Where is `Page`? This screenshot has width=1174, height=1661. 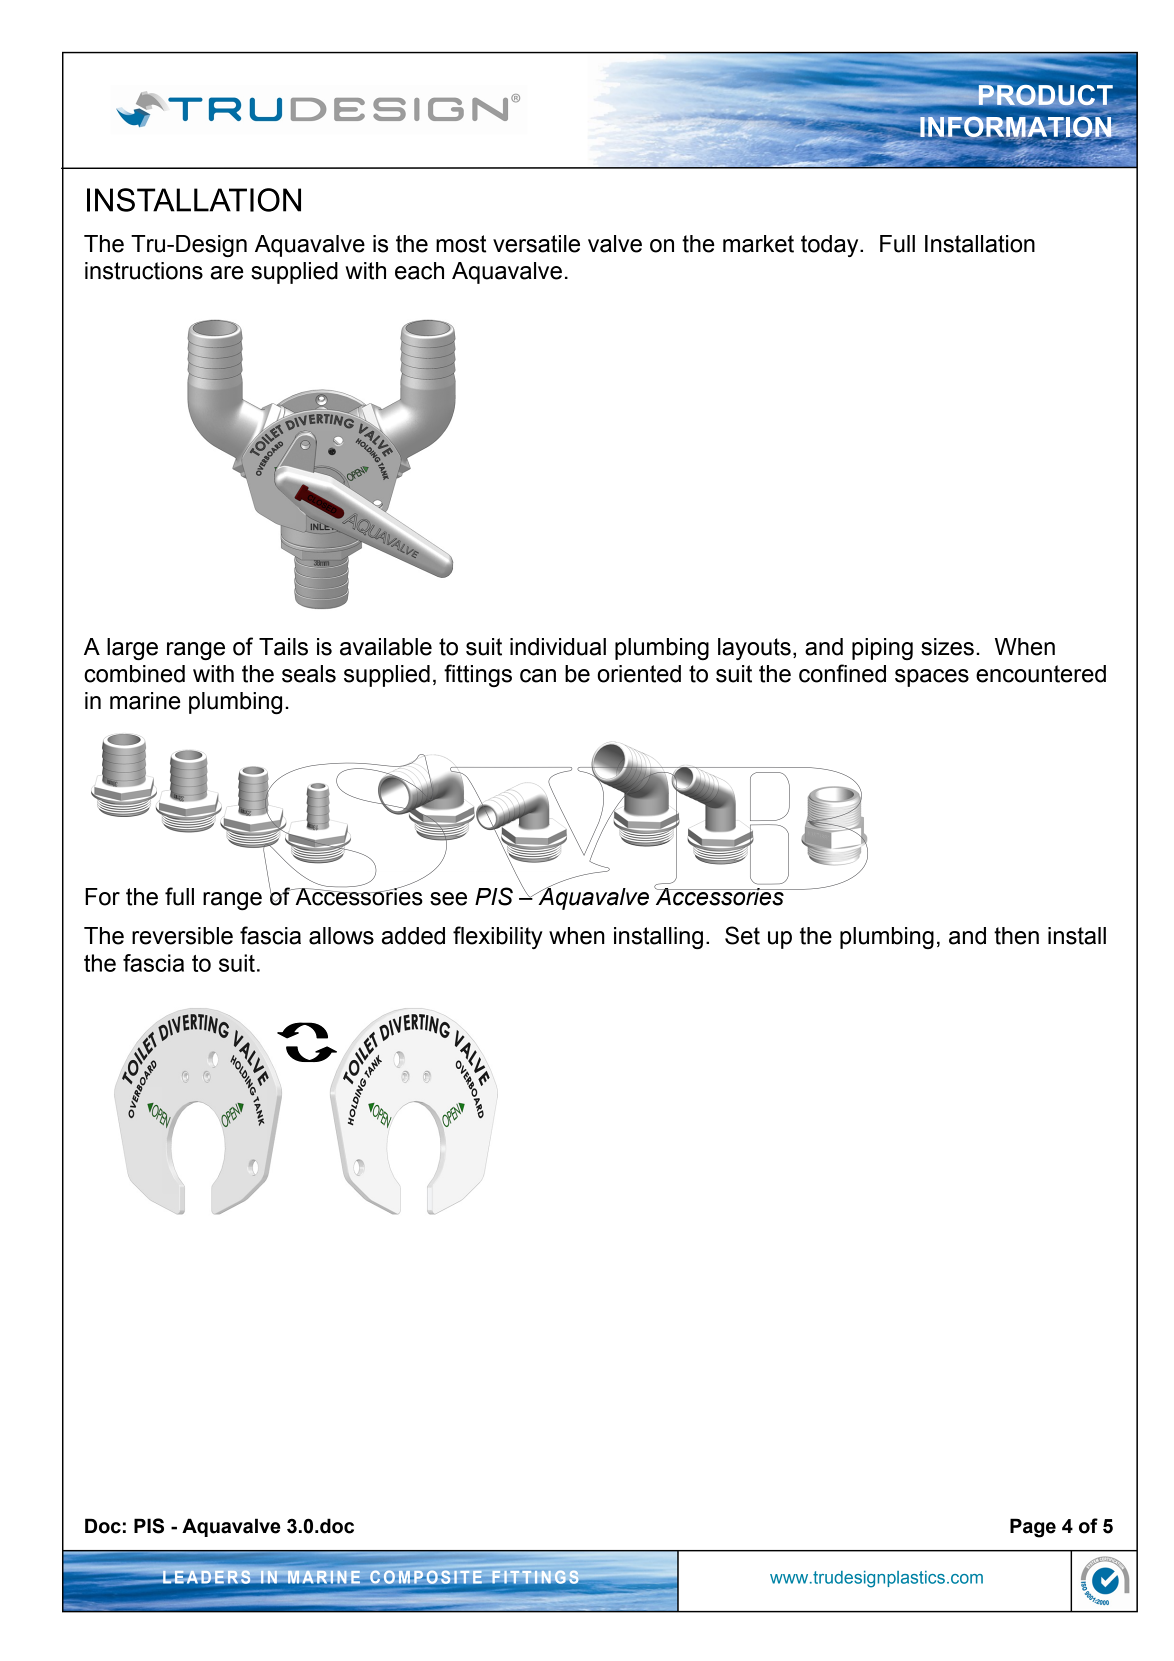 Page is located at coordinates (1033, 1528).
